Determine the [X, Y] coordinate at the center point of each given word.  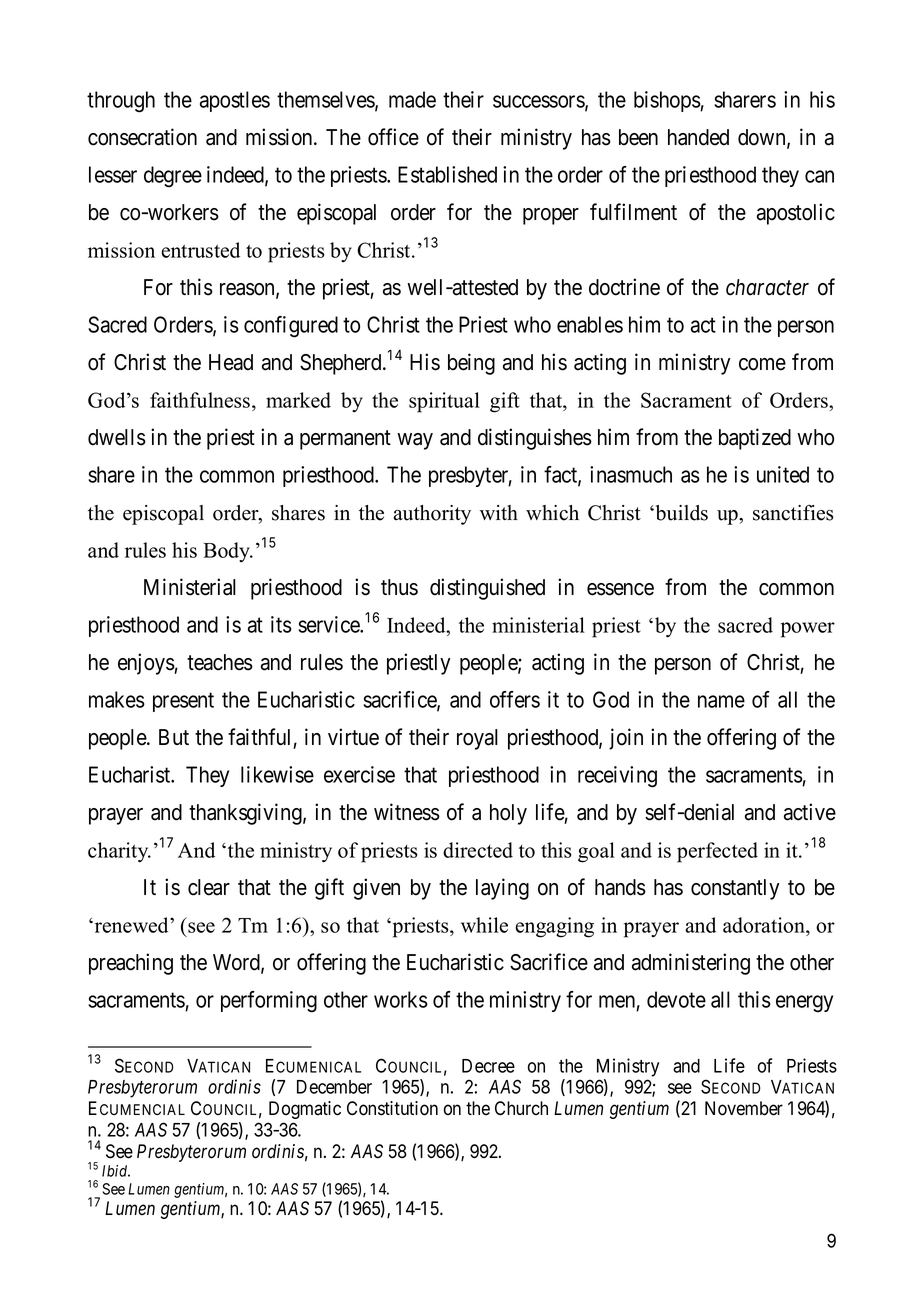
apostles [235, 101]
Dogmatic [305, 1110]
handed [698, 137]
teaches [220, 662]
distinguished [487, 589]
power [808, 630]
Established [447, 174]
